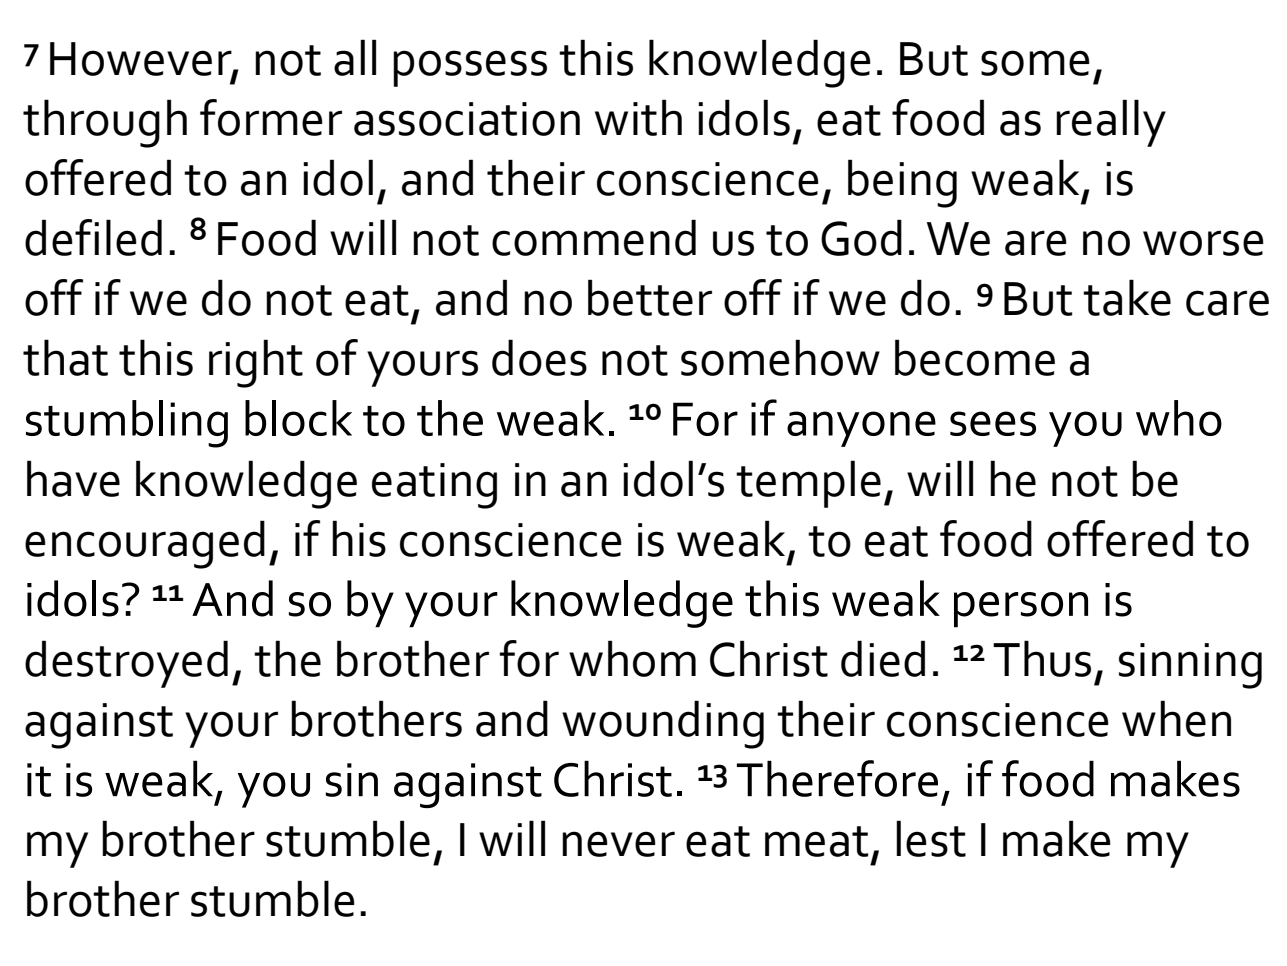 This document has height=966, width=1287. Describe the element at coordinates (638, 117) in the document. I see `with` at that location.
